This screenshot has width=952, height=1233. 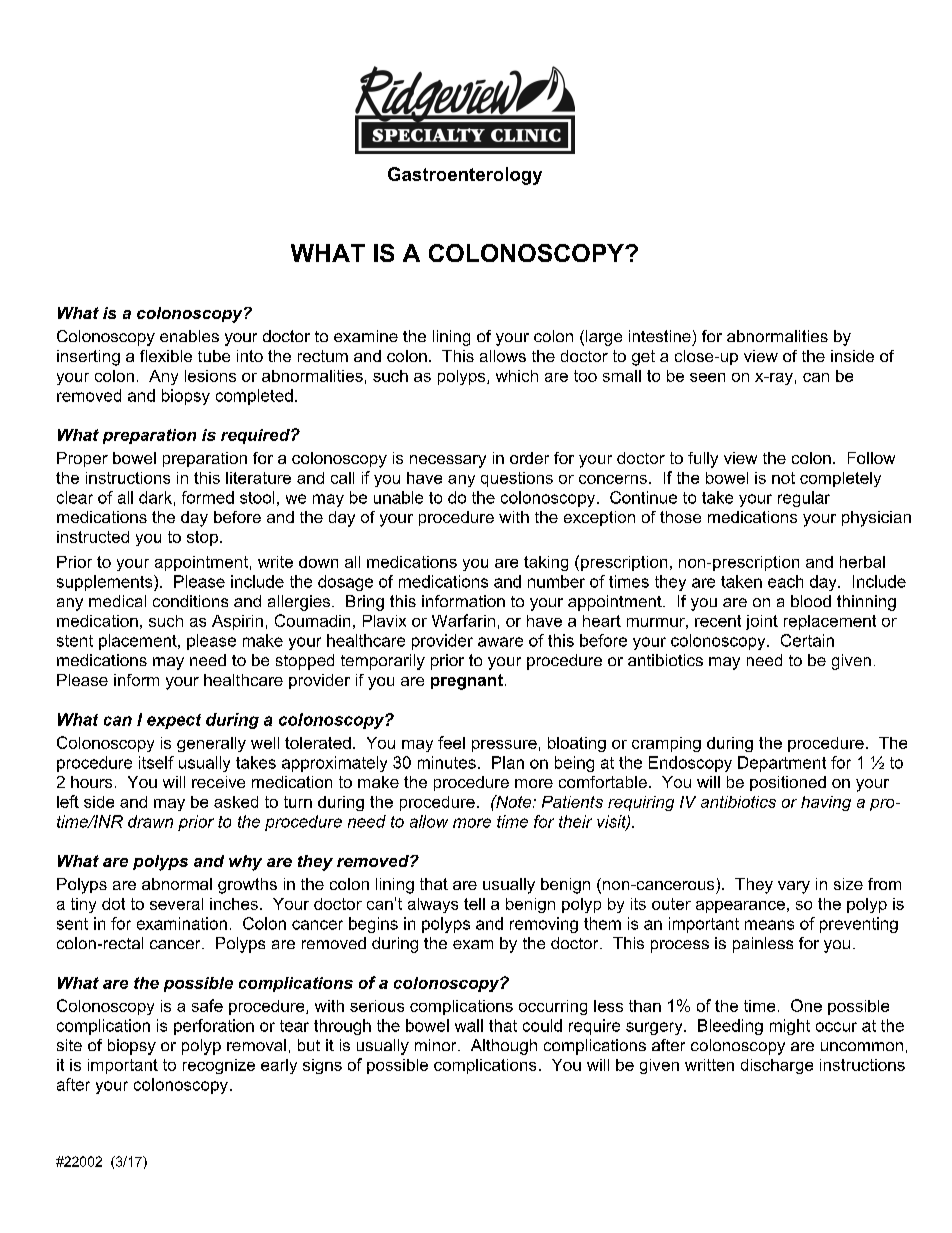 What do you see at coordinates (660, 336) in the screenshot?
I see `intestine` at bounding box center [660, 336].
